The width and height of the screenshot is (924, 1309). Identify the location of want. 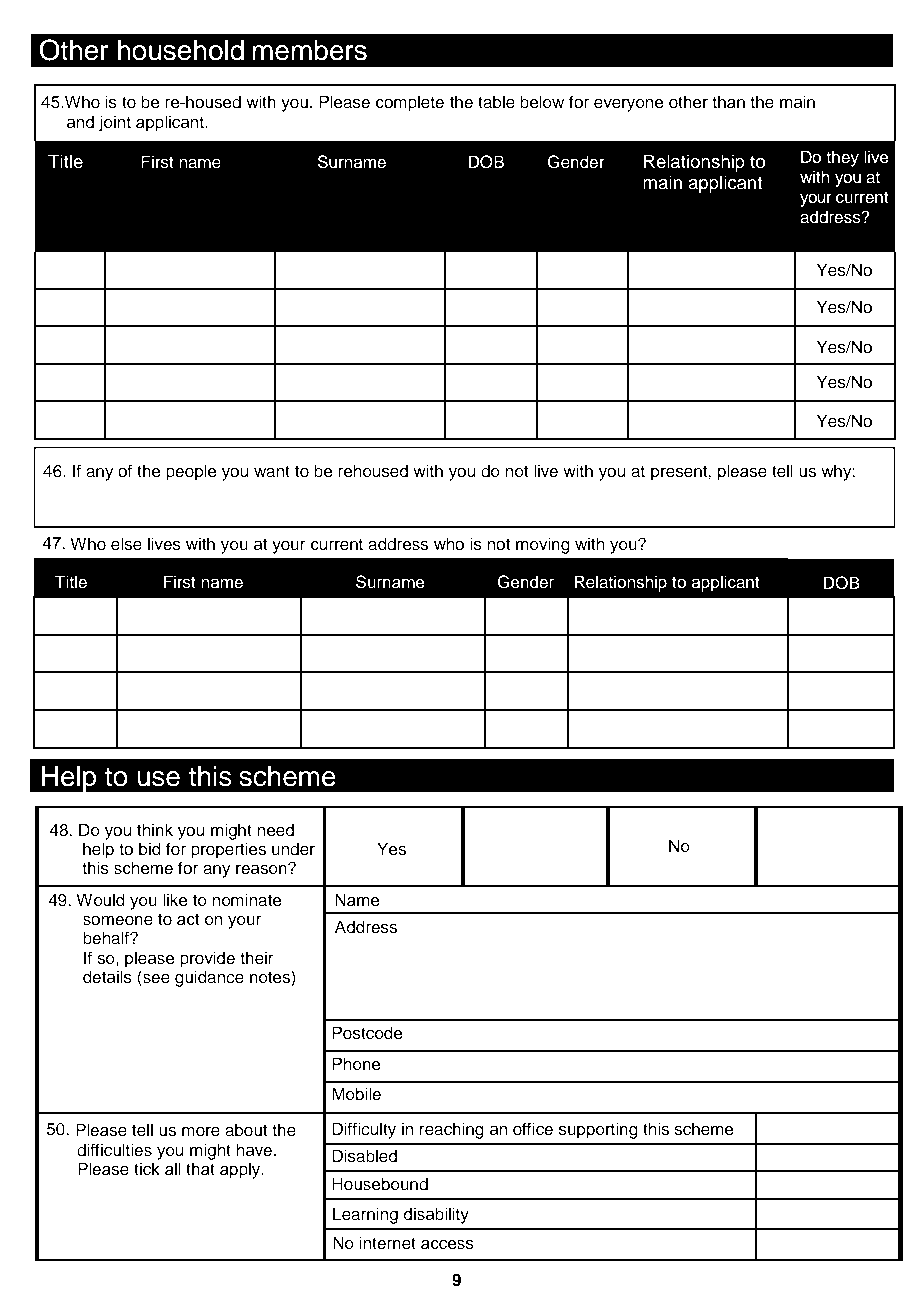
(272, 472).
